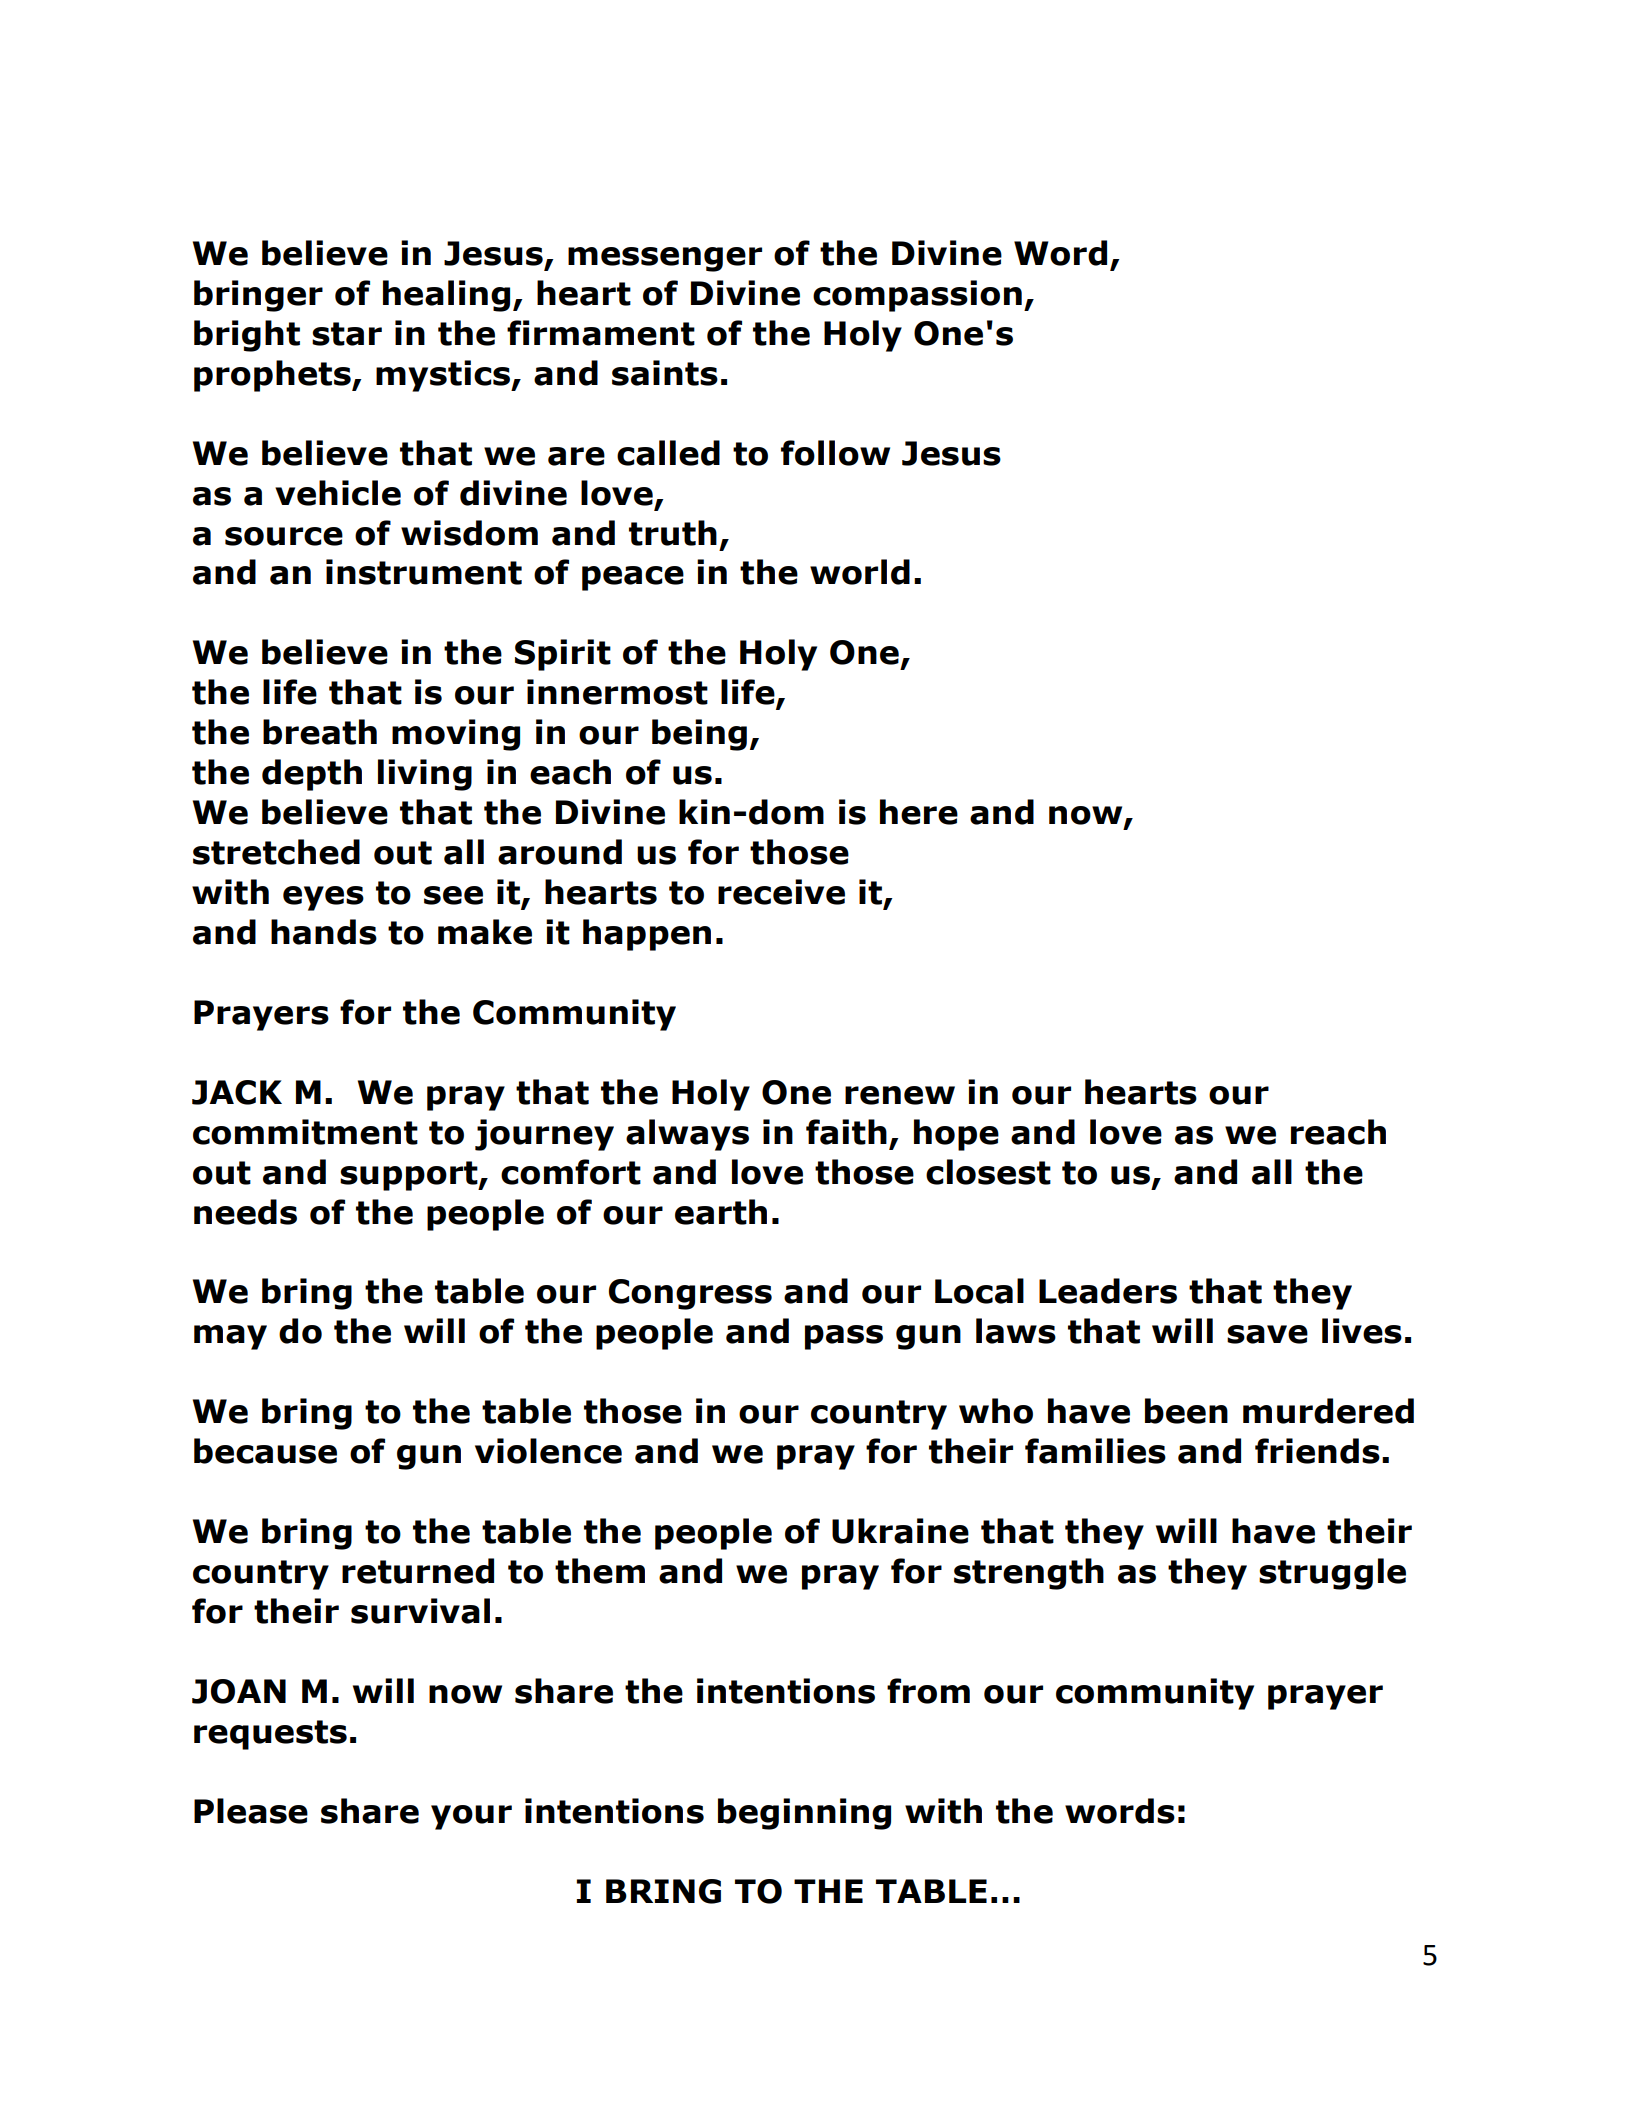 The width and height of the screenshot is (1630, 2109). What do you see at coordinates (270, 1735) in the screenshot?
I see `requests` at bounding box center [270, 1735].
